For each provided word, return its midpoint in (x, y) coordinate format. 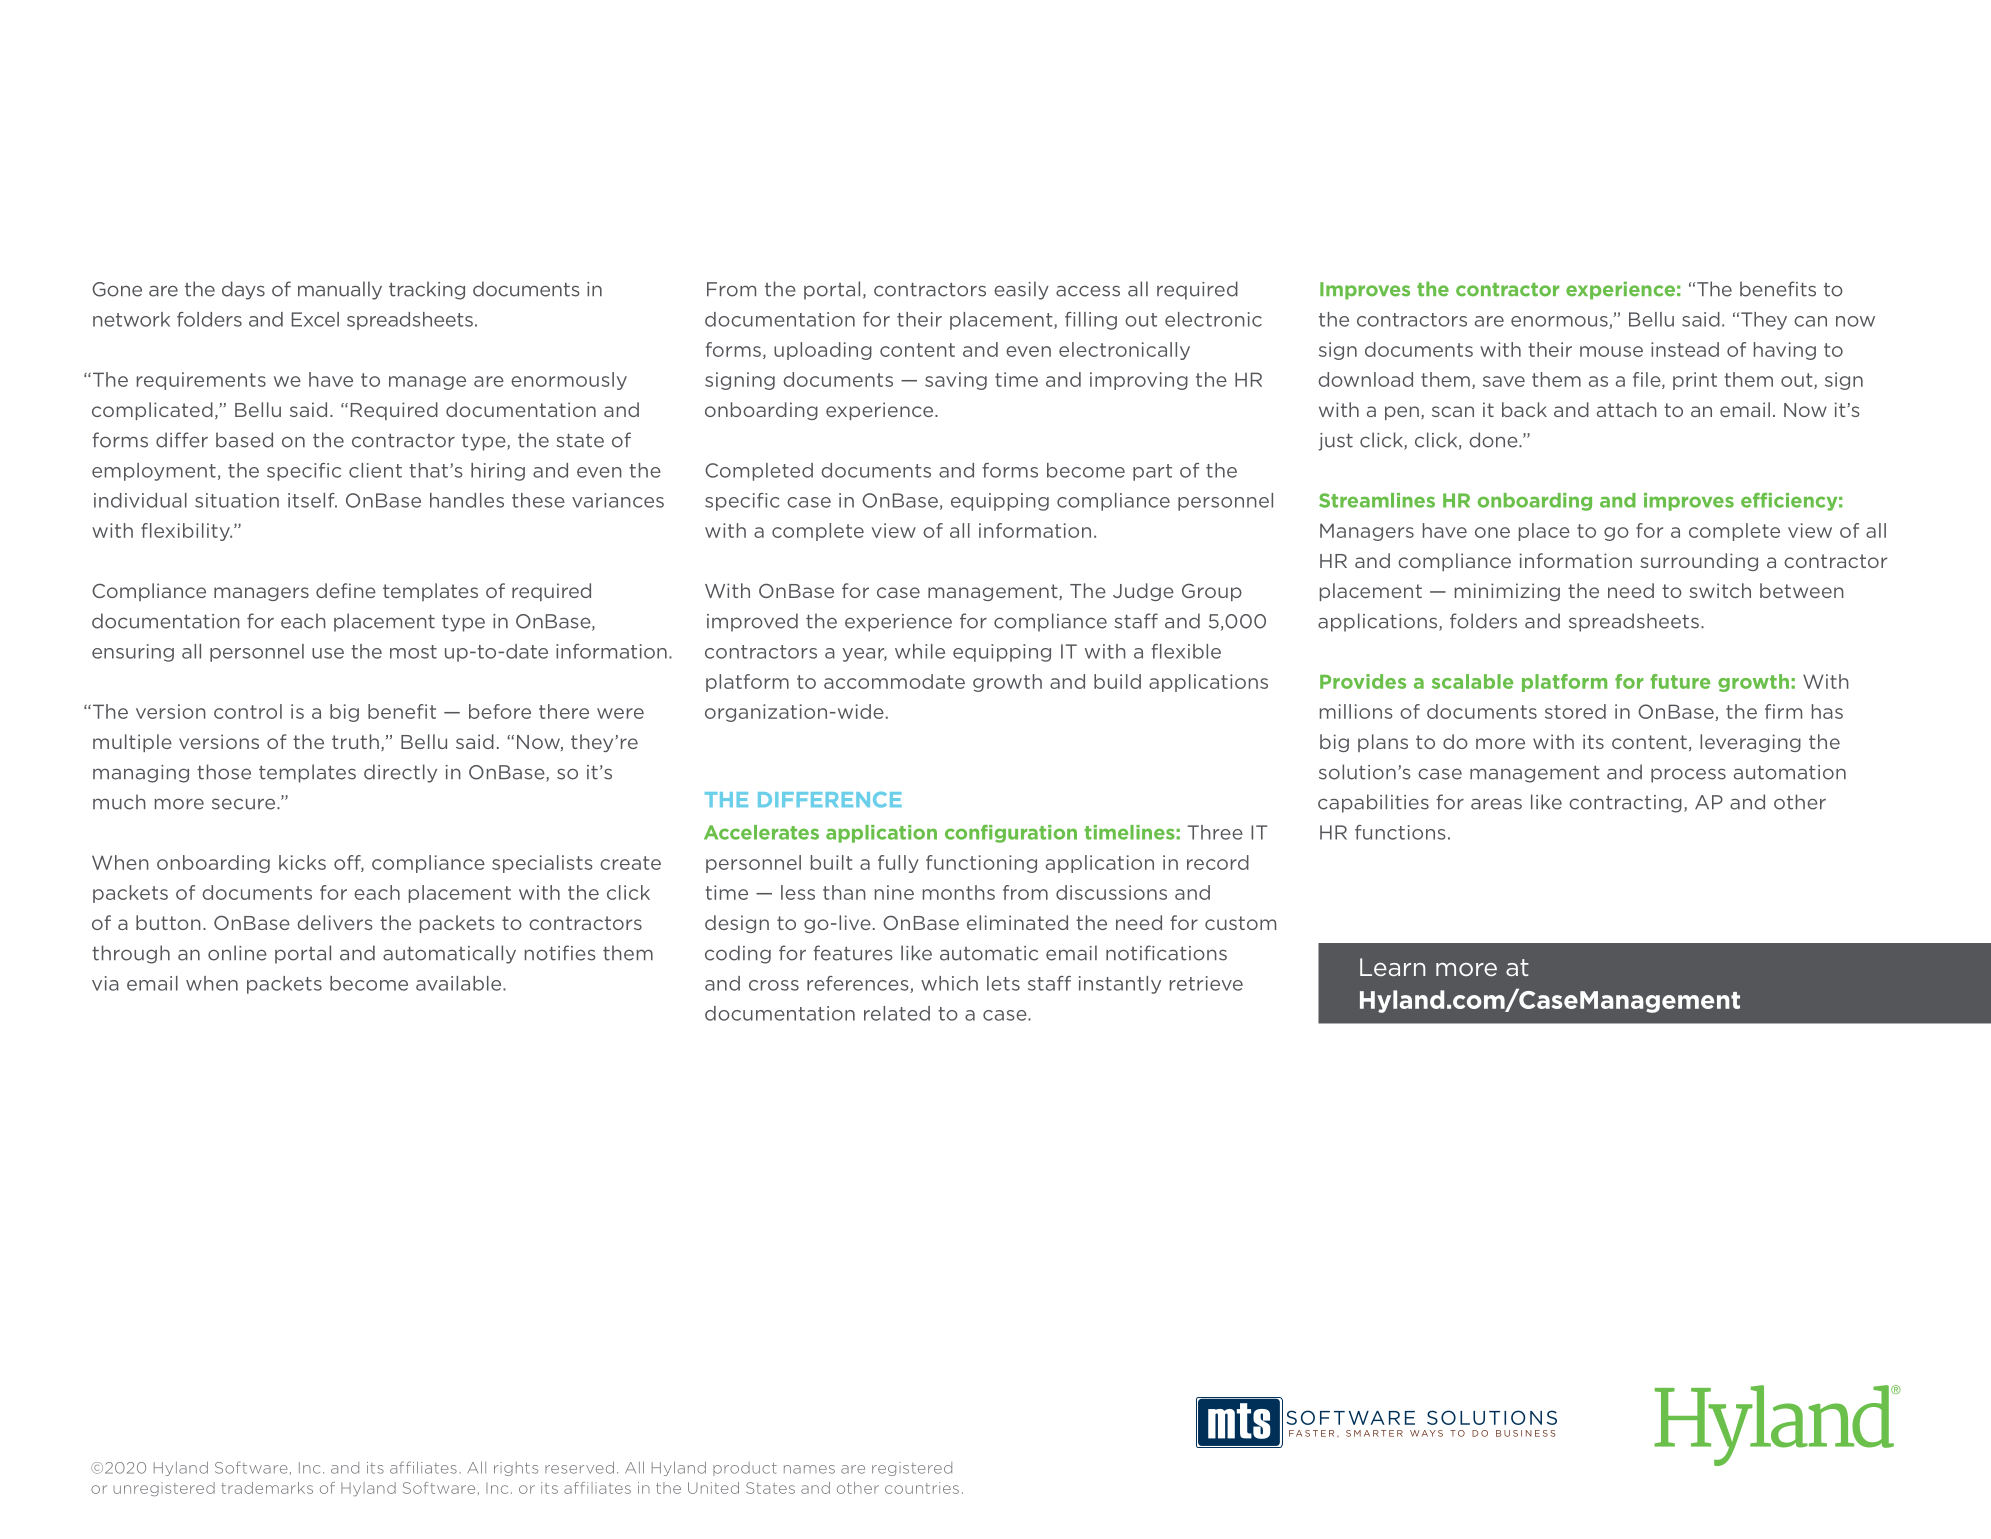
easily (1021, 290)
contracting (1625, 804)
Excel (315, 319)
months (959, 892)
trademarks (267, 1488)
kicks (302, 862)
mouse (1611, 351)
